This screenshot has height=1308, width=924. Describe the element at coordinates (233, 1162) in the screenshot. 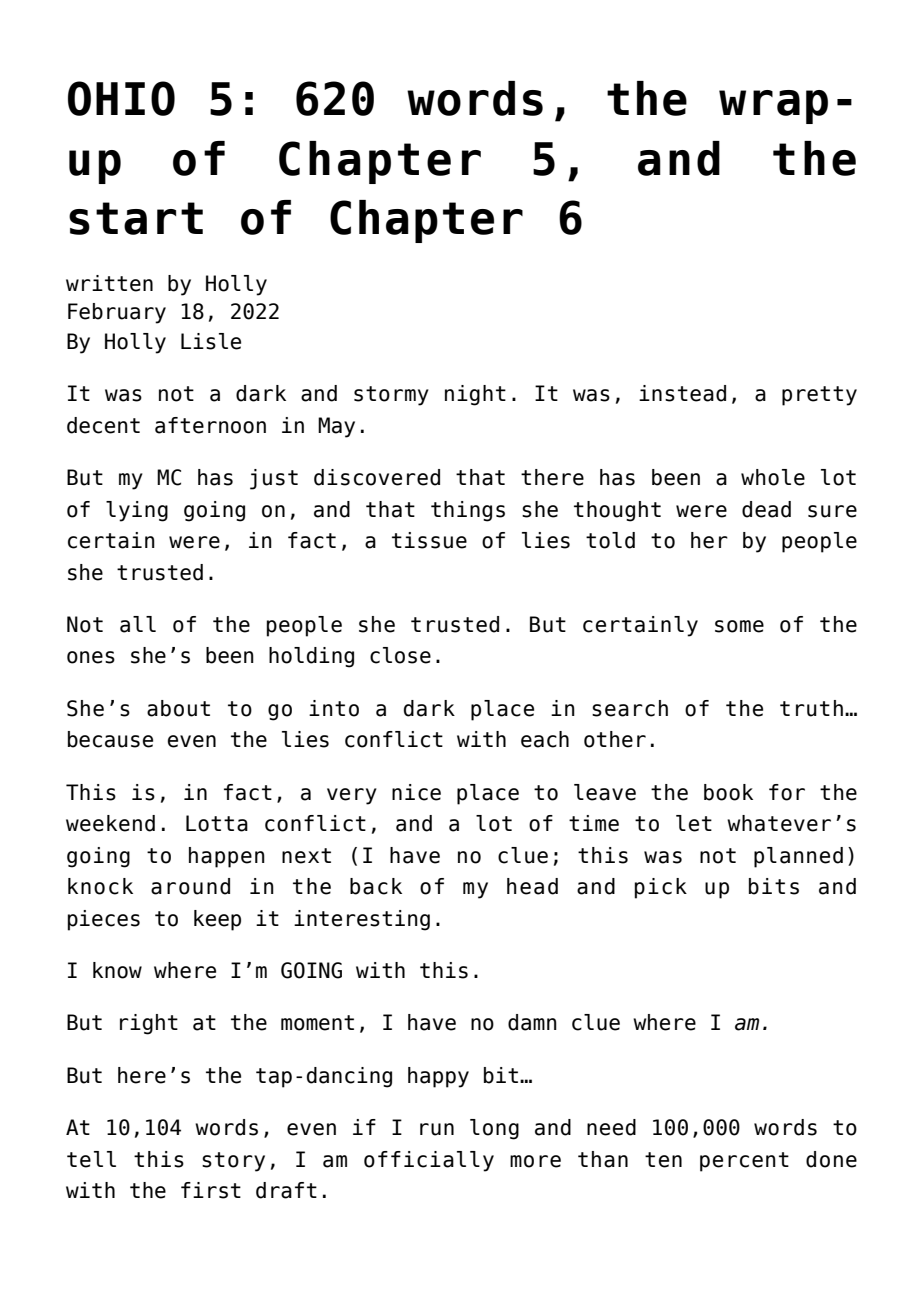

I see `story` at that location.
